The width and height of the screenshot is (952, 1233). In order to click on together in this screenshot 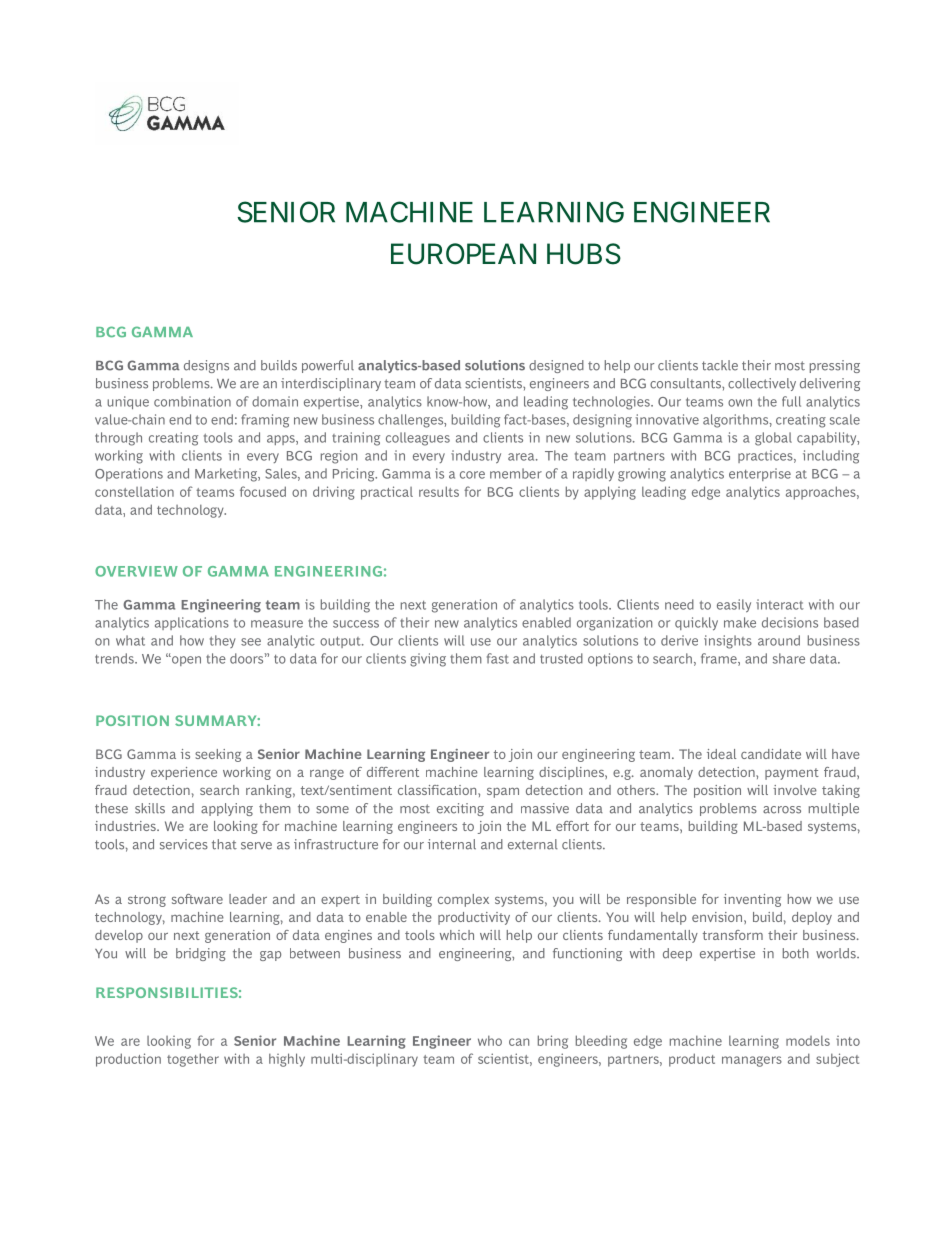, I will do `click(193, 1060)`.
